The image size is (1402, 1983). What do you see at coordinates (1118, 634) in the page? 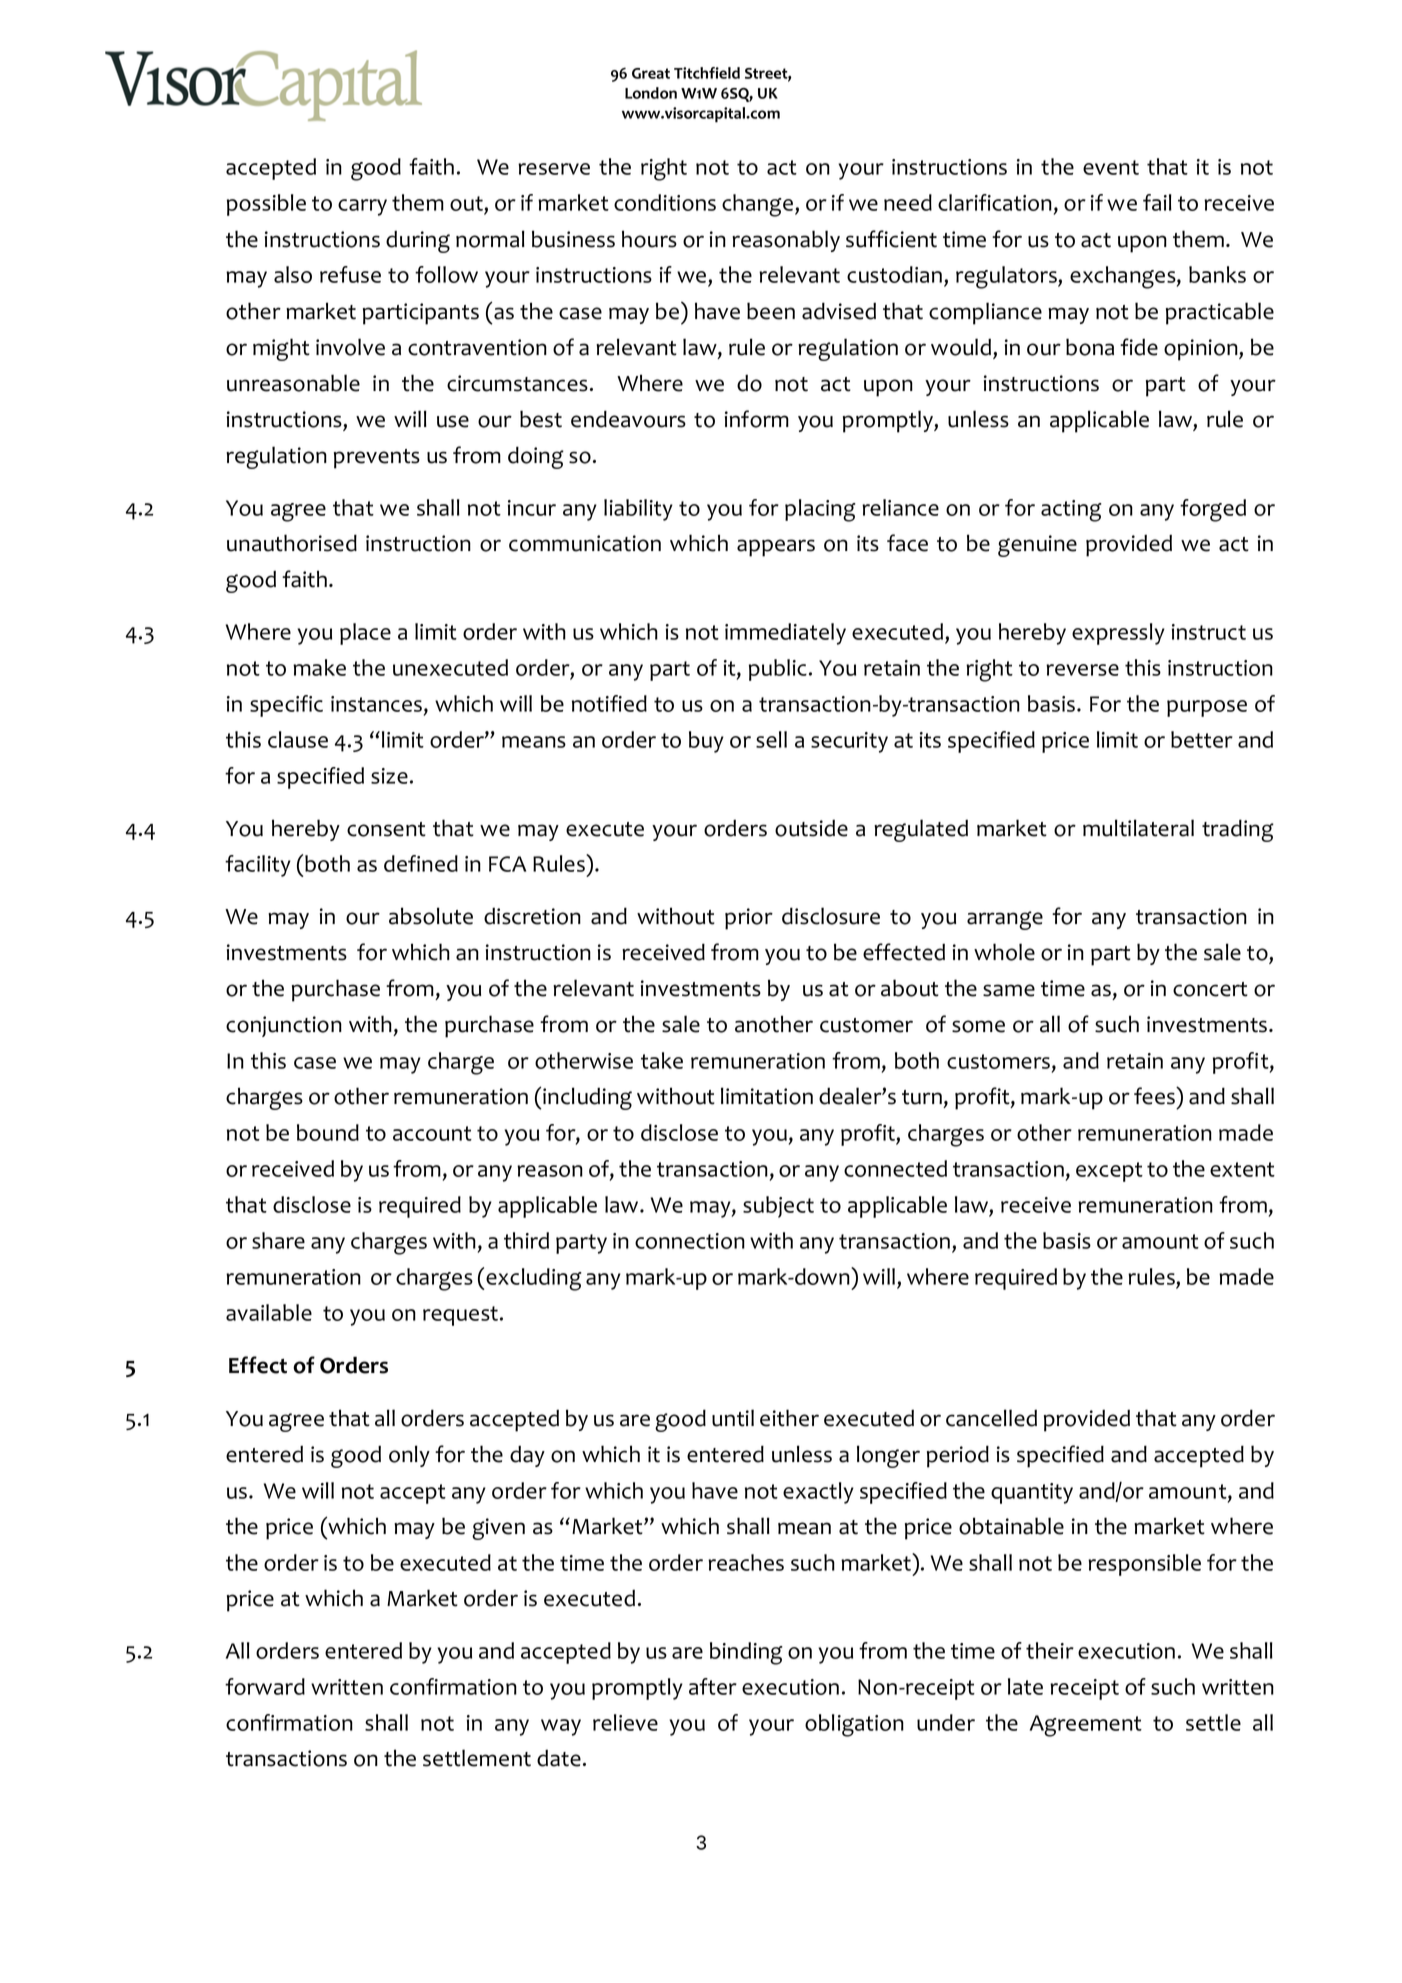
I see `expressly` at bounding box center [1118, 634].
